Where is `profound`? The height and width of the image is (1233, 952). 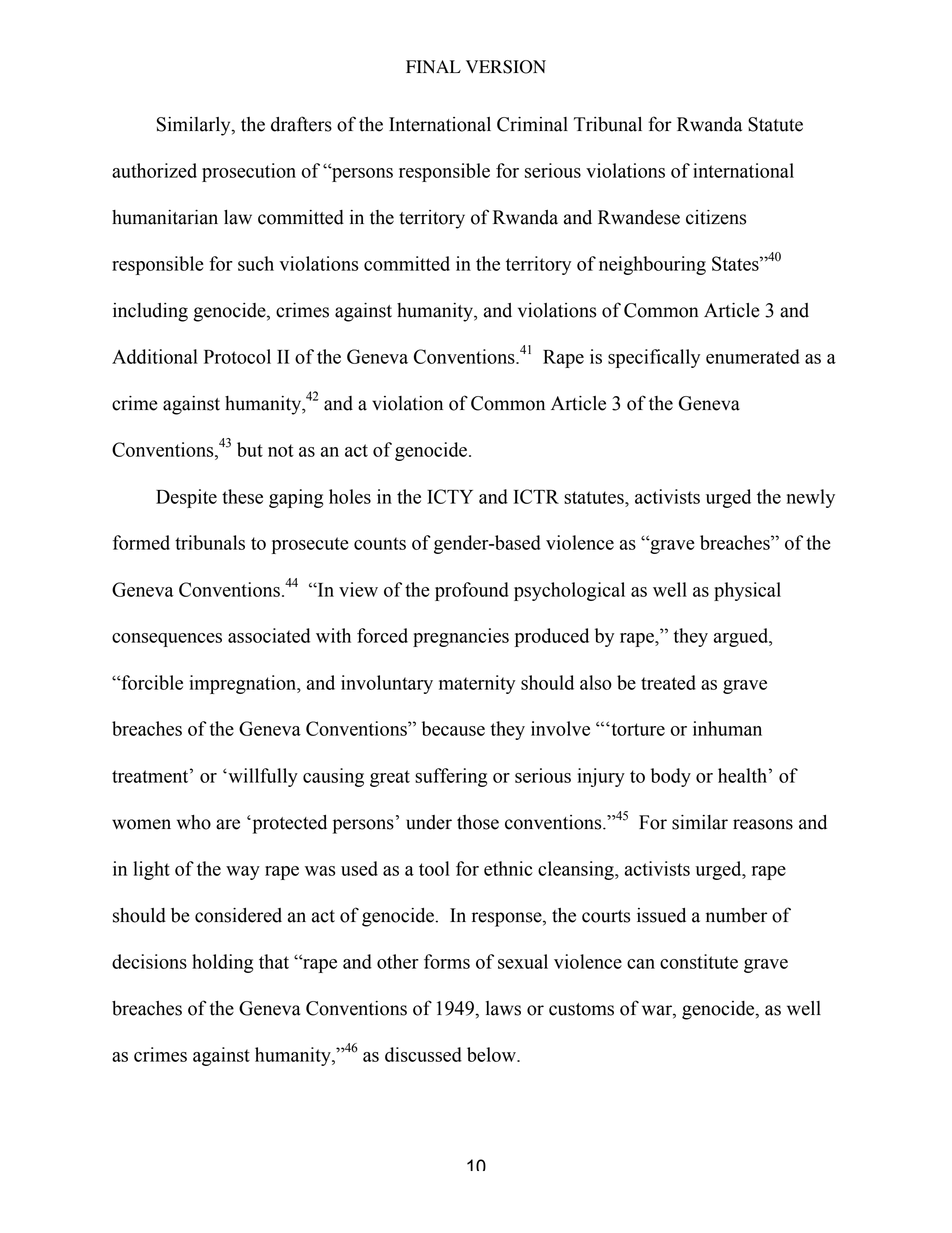 profound is located at coordinates (472, 591).
